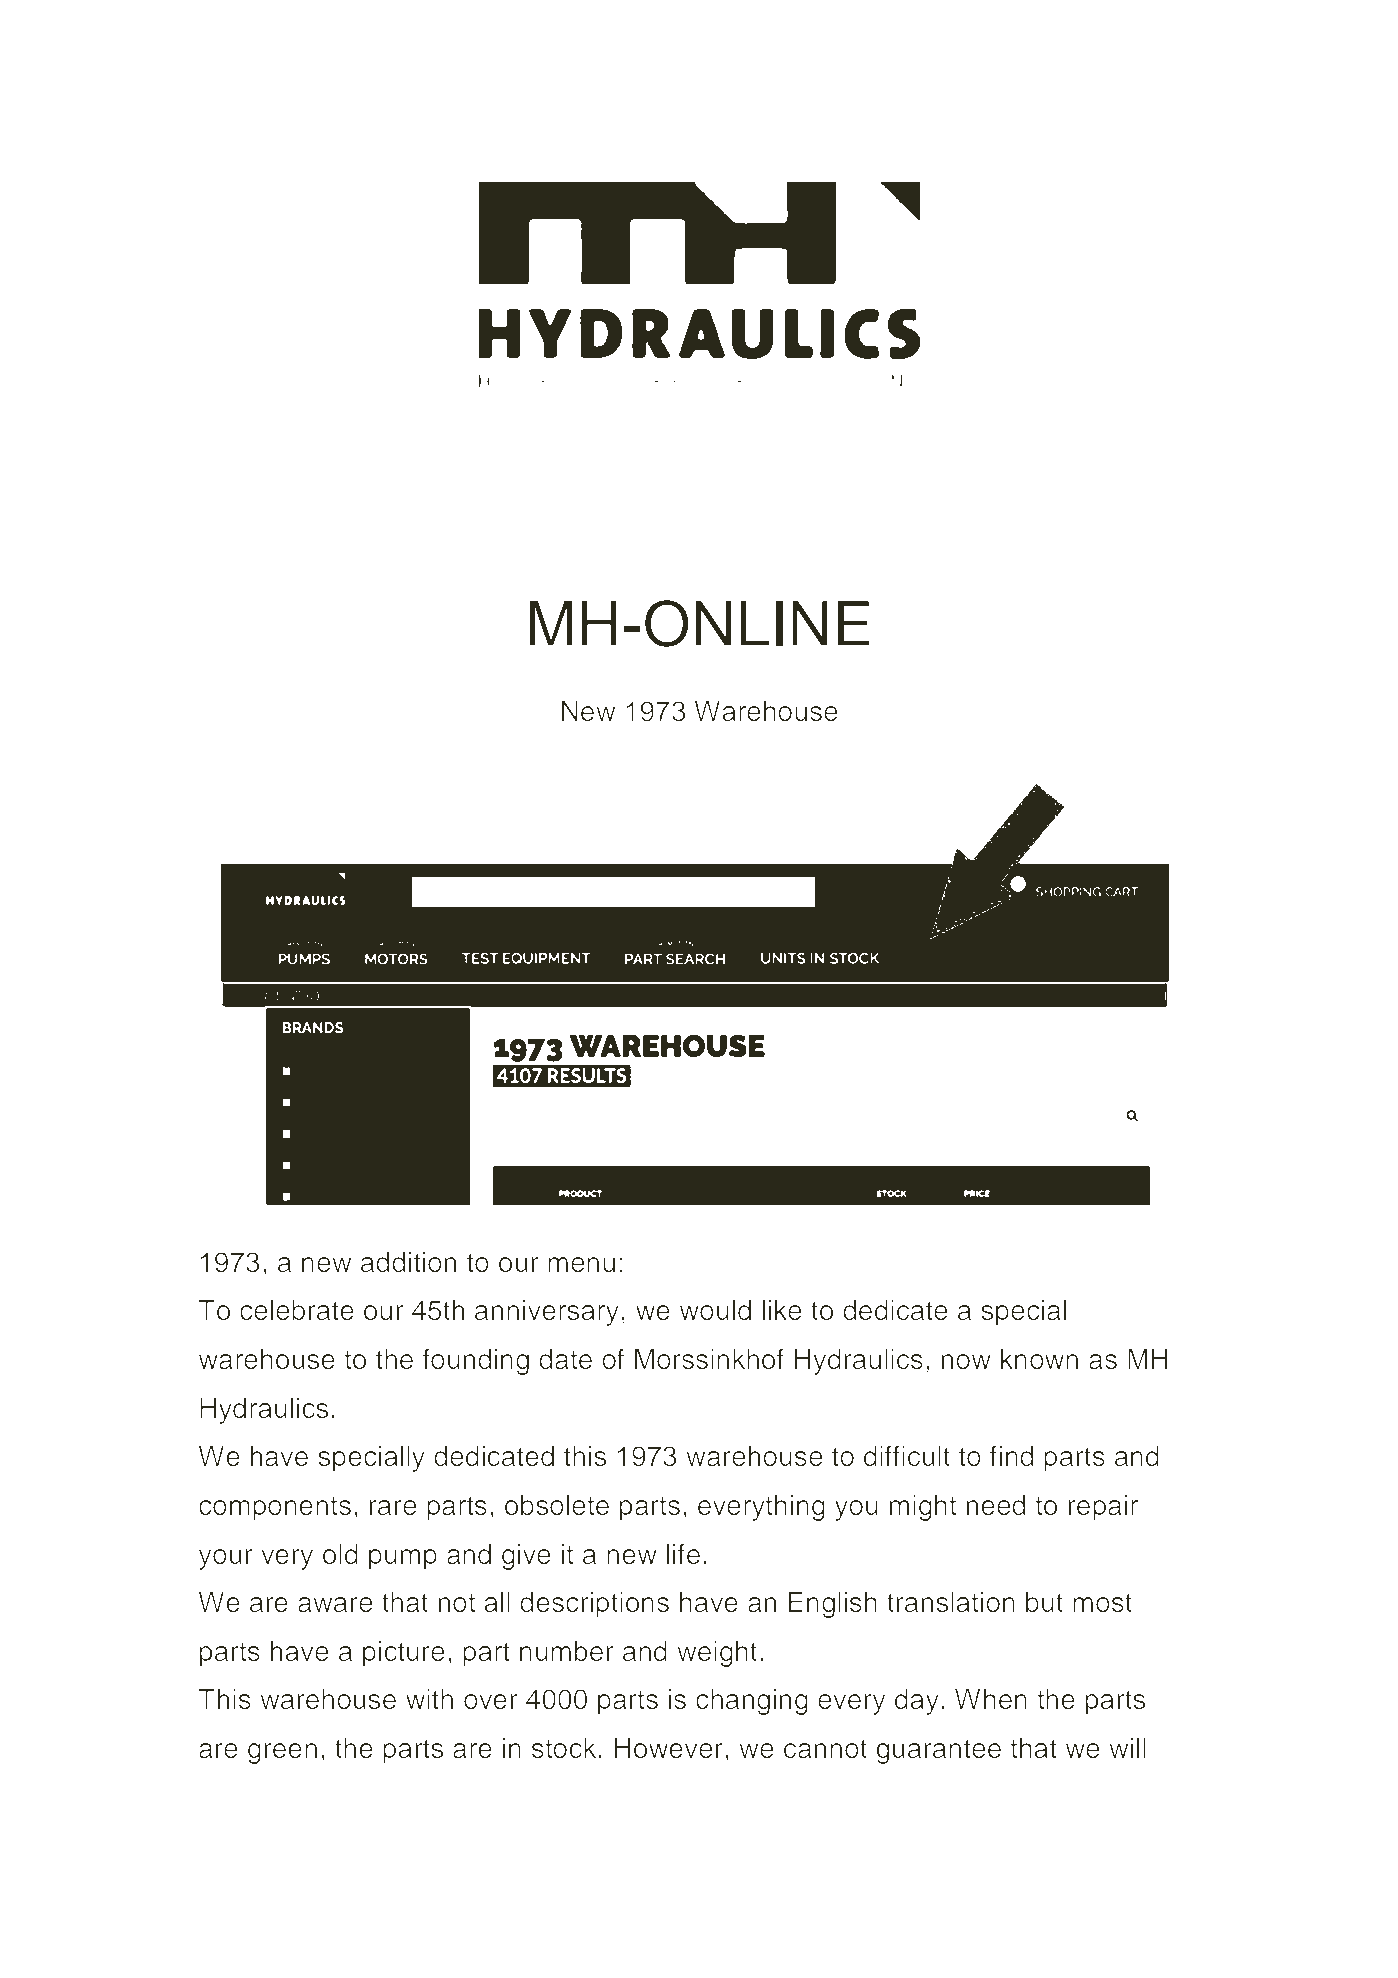 This screenshot has width=1398, height=1978. I want to click on find, so click(1012, 1456).
